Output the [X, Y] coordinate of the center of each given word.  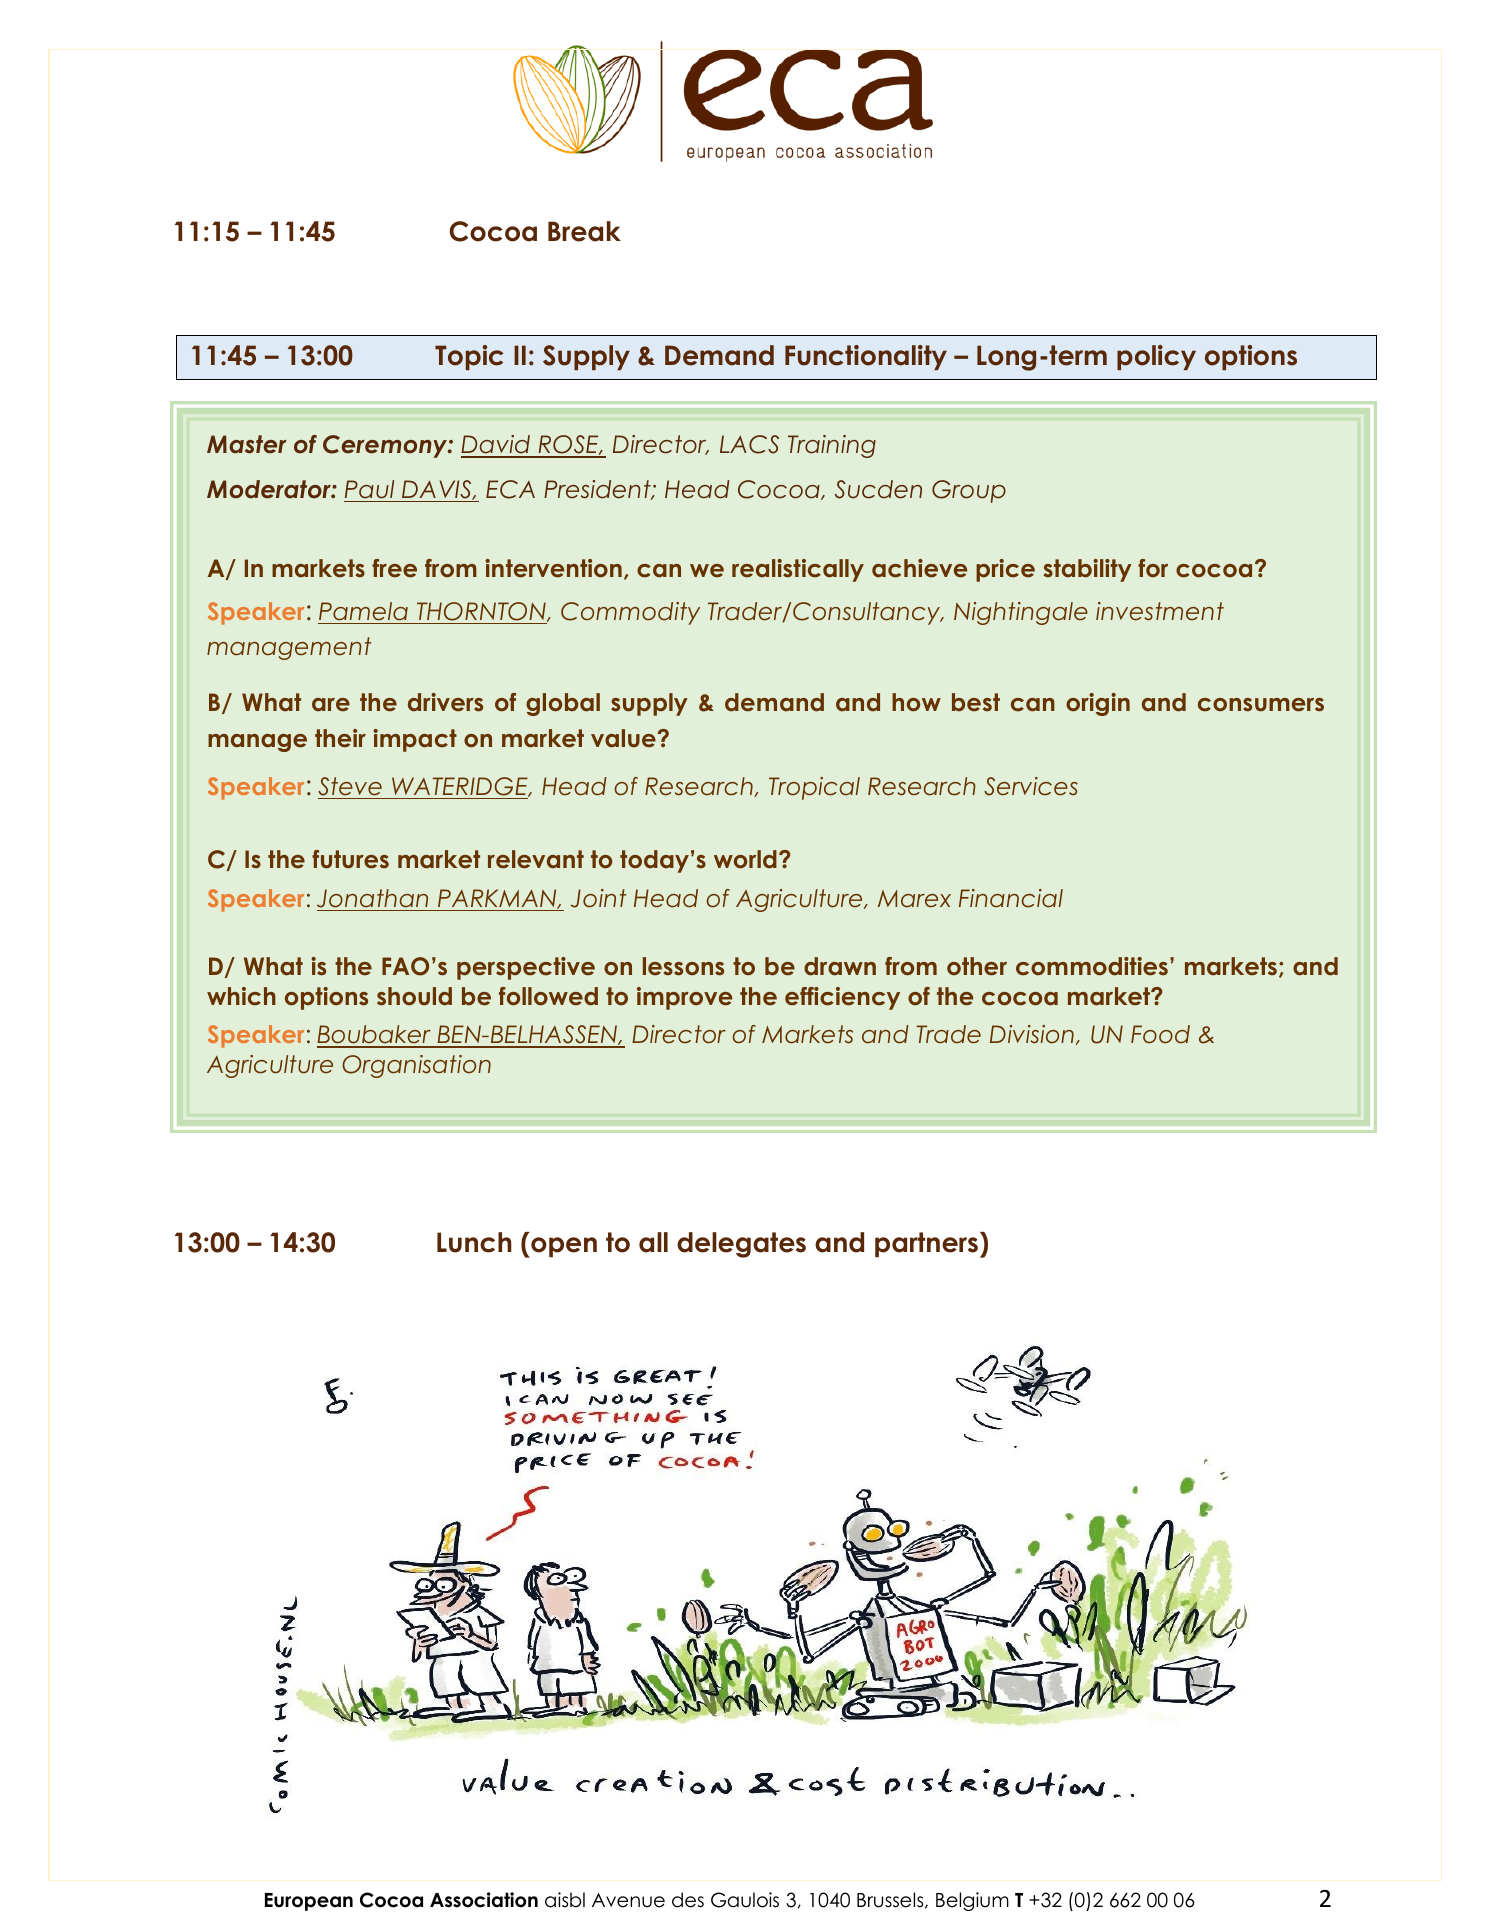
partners [926, 1245]
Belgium [972, 1901]
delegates [741, 1245]
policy [1156, 357]
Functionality [866, 357]
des [688, 1900]
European [309, 1902]
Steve [350, 786]
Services [1031, 786]
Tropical [814, 788]
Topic [469, 357]
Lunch [474, 1242]
